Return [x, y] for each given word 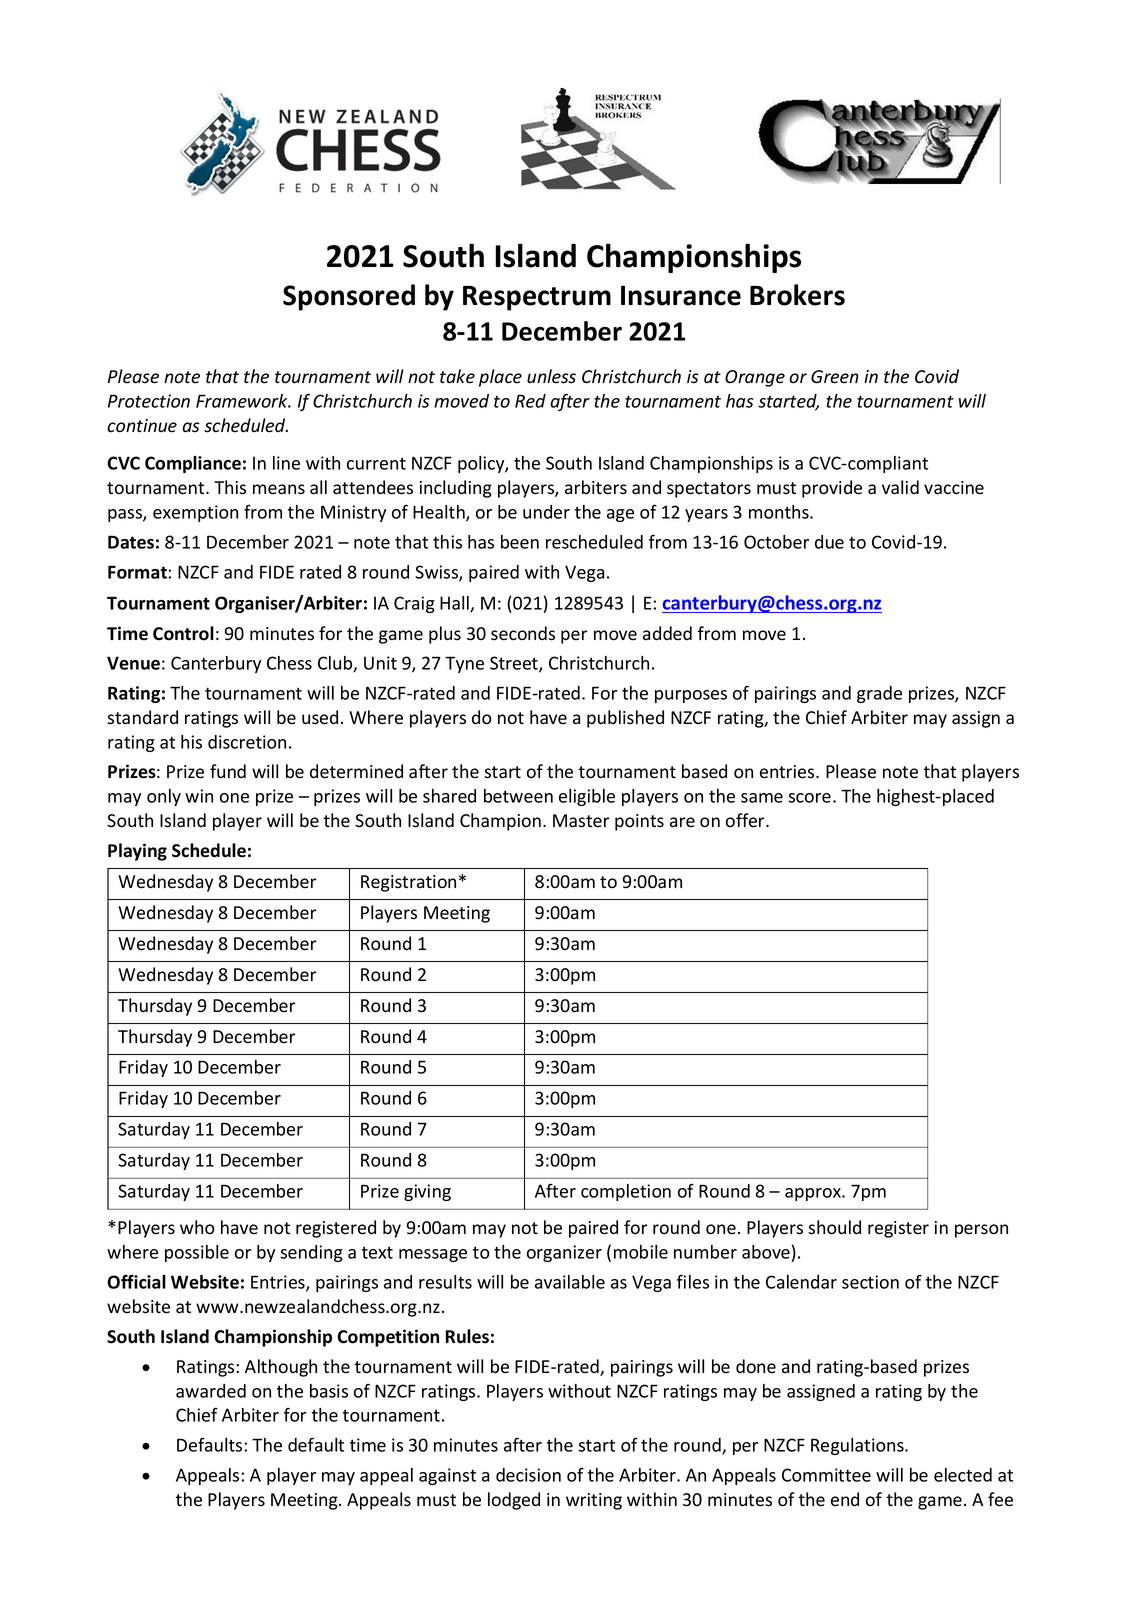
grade [879, 694]
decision [528, 1475]
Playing [137, 852]
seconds [523, 633]
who [197, 1227]
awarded [211, 1391]
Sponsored [349, 297]
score [809, 798]
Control [183, 633]
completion [626, 1192]
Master [581, 821]
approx [814, 1194]
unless [551, 376]
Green [835, 377]
